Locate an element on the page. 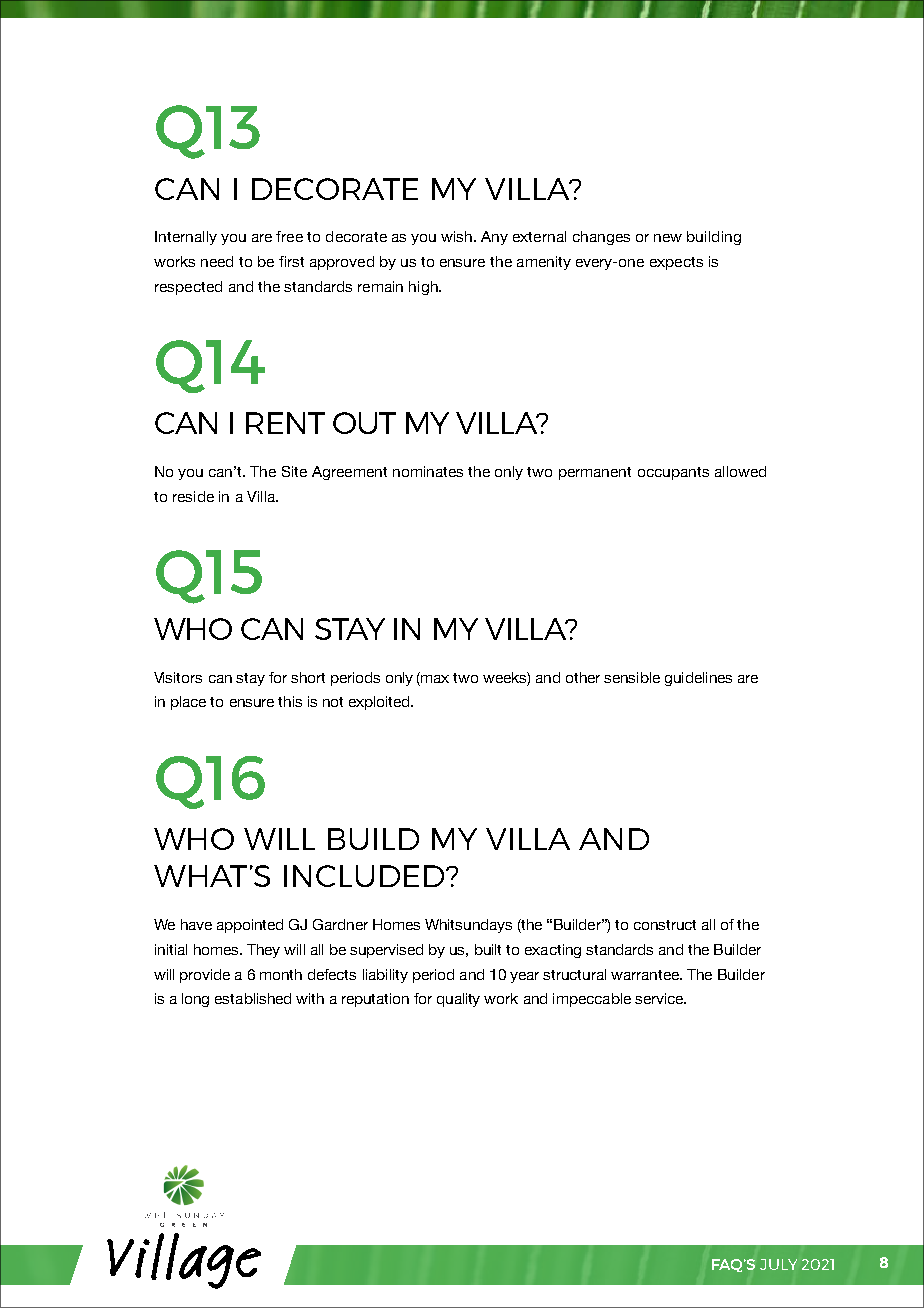 The height and width of the document is (1308, 924). Any is located at coordinates (494, 238).
